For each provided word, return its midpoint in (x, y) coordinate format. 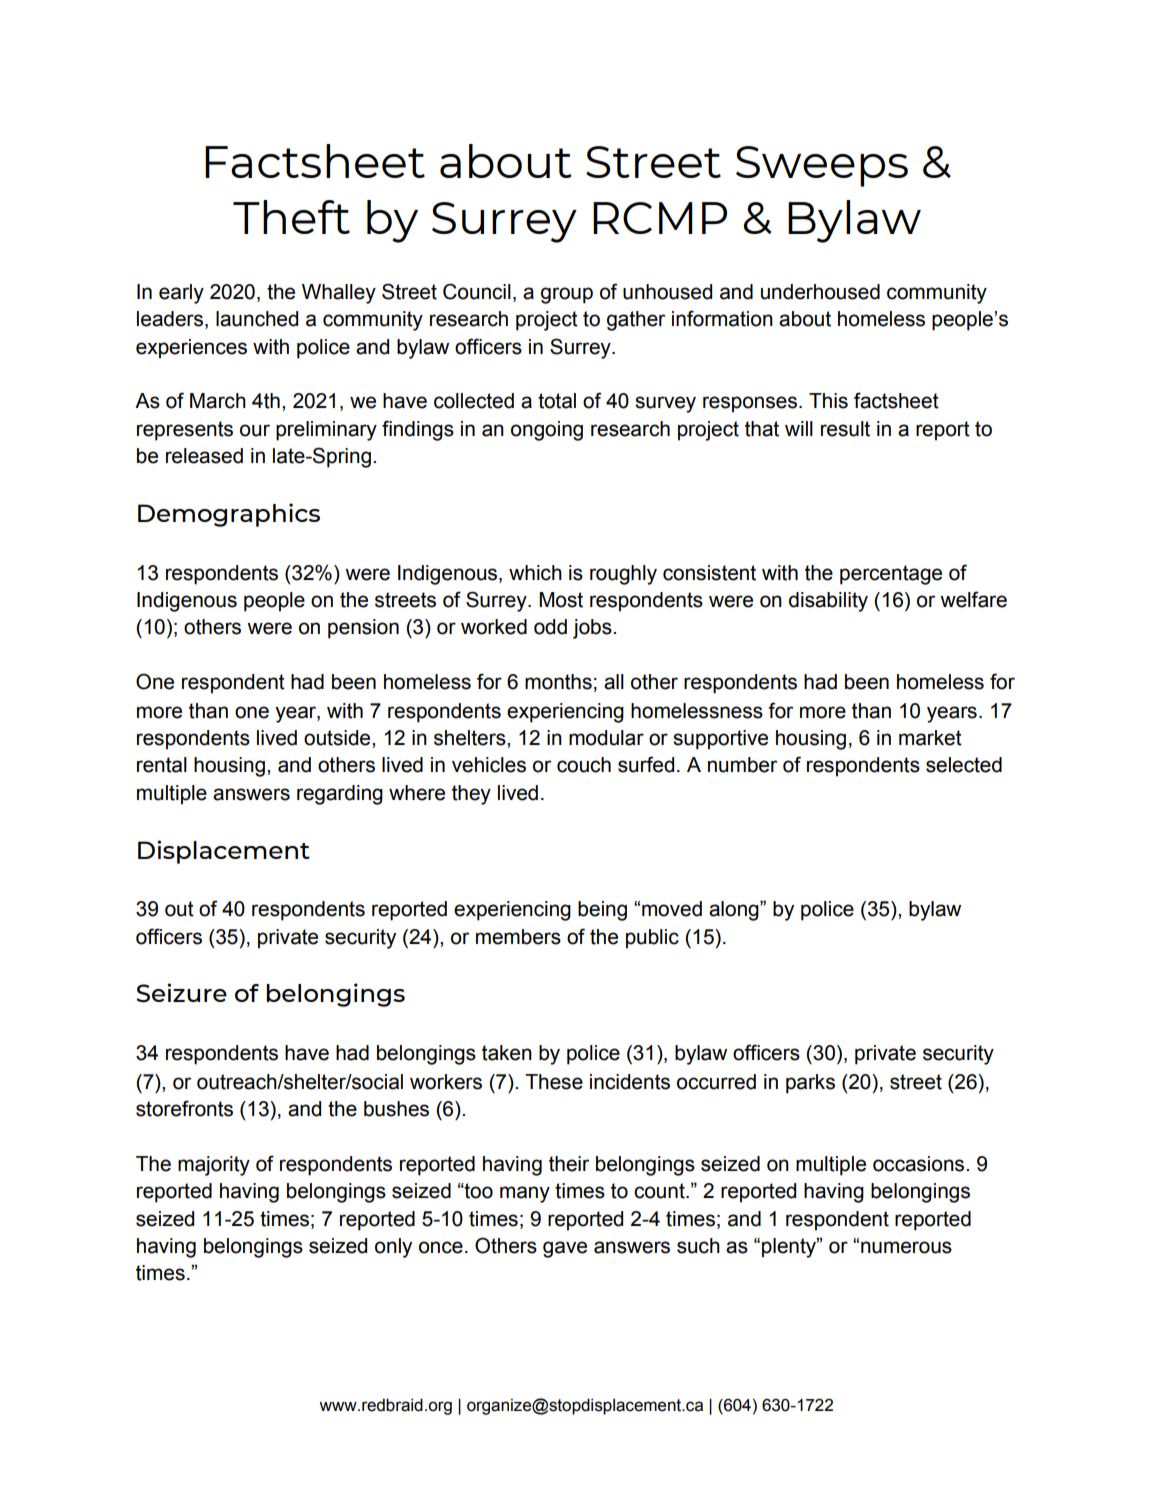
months (558, 682)
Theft (291, 217)
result (845, 429)
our (255, 430)
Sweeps (822, 166)
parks (810, 1084)
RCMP (660, 218)
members (518, 937)
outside (338, 738)
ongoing (547, 431)
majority (214, 1166)
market (930, 738)
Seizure (181, 993)
